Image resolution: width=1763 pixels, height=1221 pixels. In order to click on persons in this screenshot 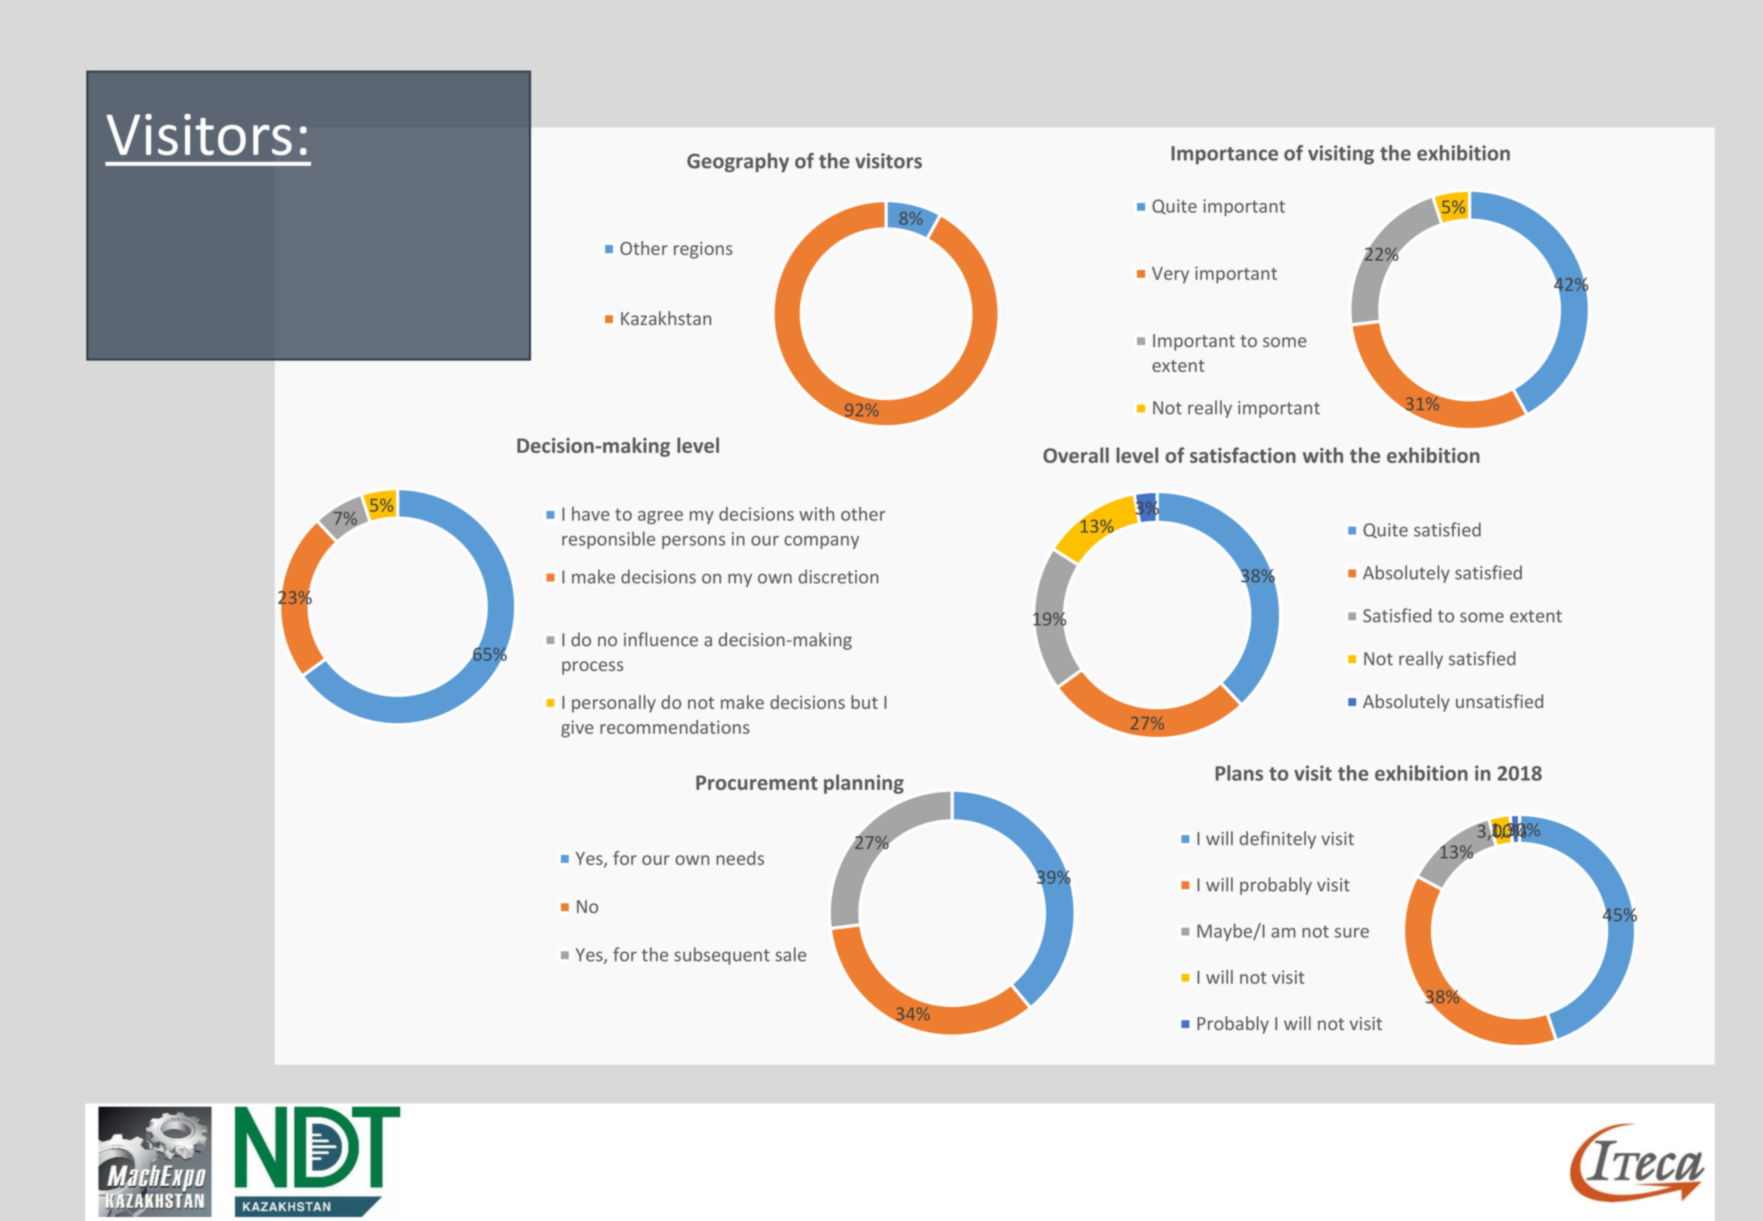, I will do `click(693, 542)`.
